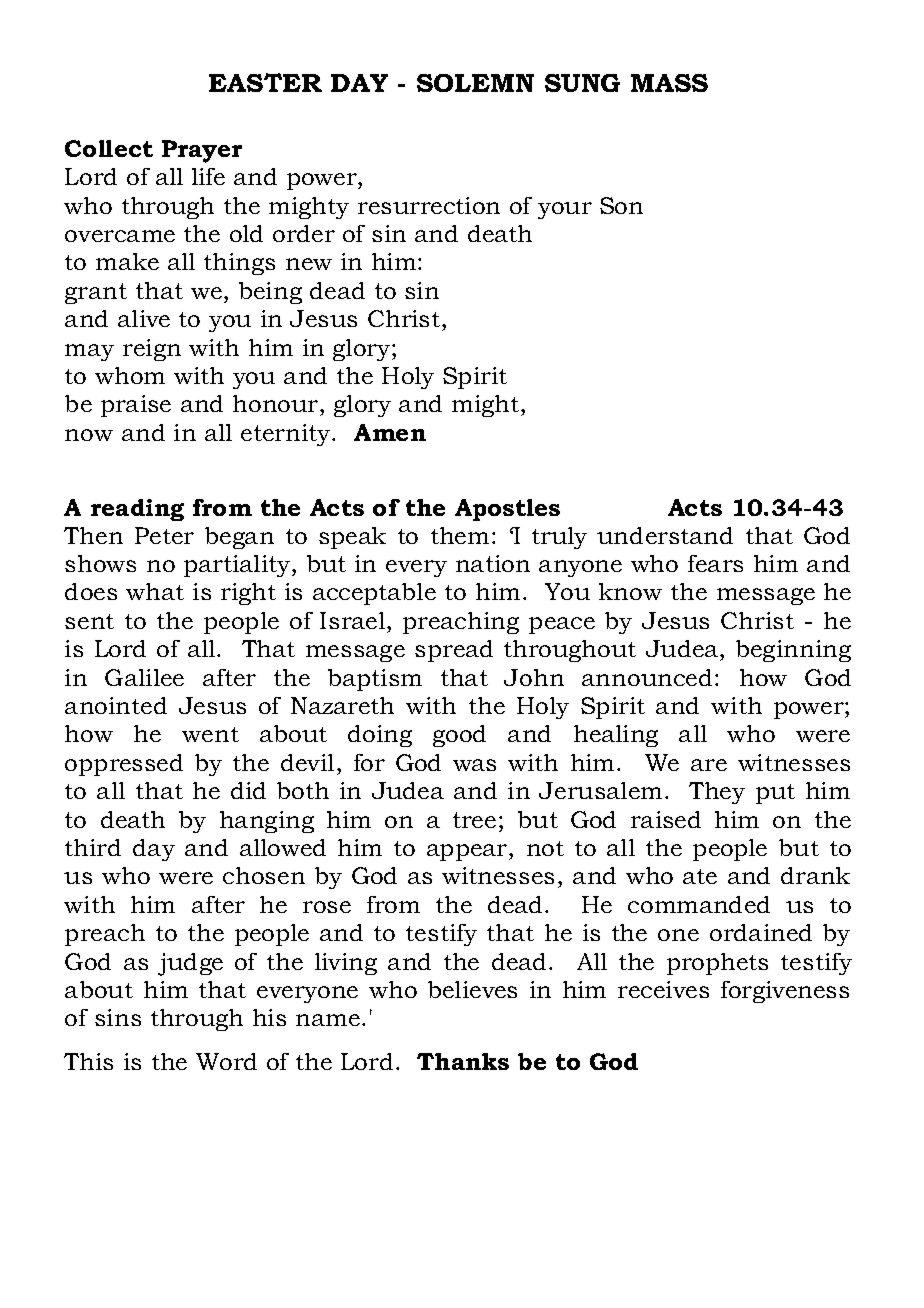  Describe the element at coordinates (475, 83) in the screenshot. I see `SOLEMN` at that location.
